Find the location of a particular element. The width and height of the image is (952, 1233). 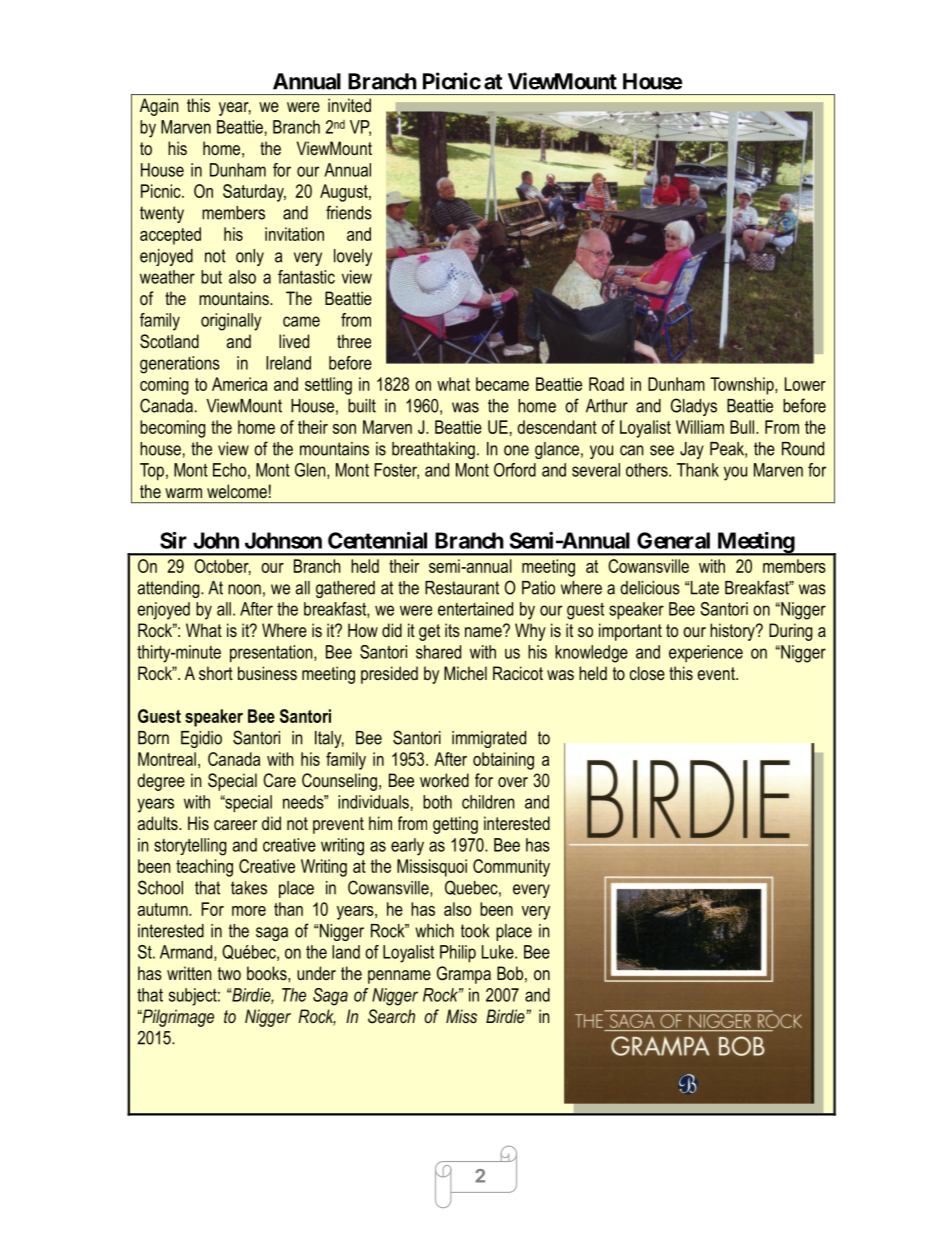

Grampa is located at coordinates (464, 975).
